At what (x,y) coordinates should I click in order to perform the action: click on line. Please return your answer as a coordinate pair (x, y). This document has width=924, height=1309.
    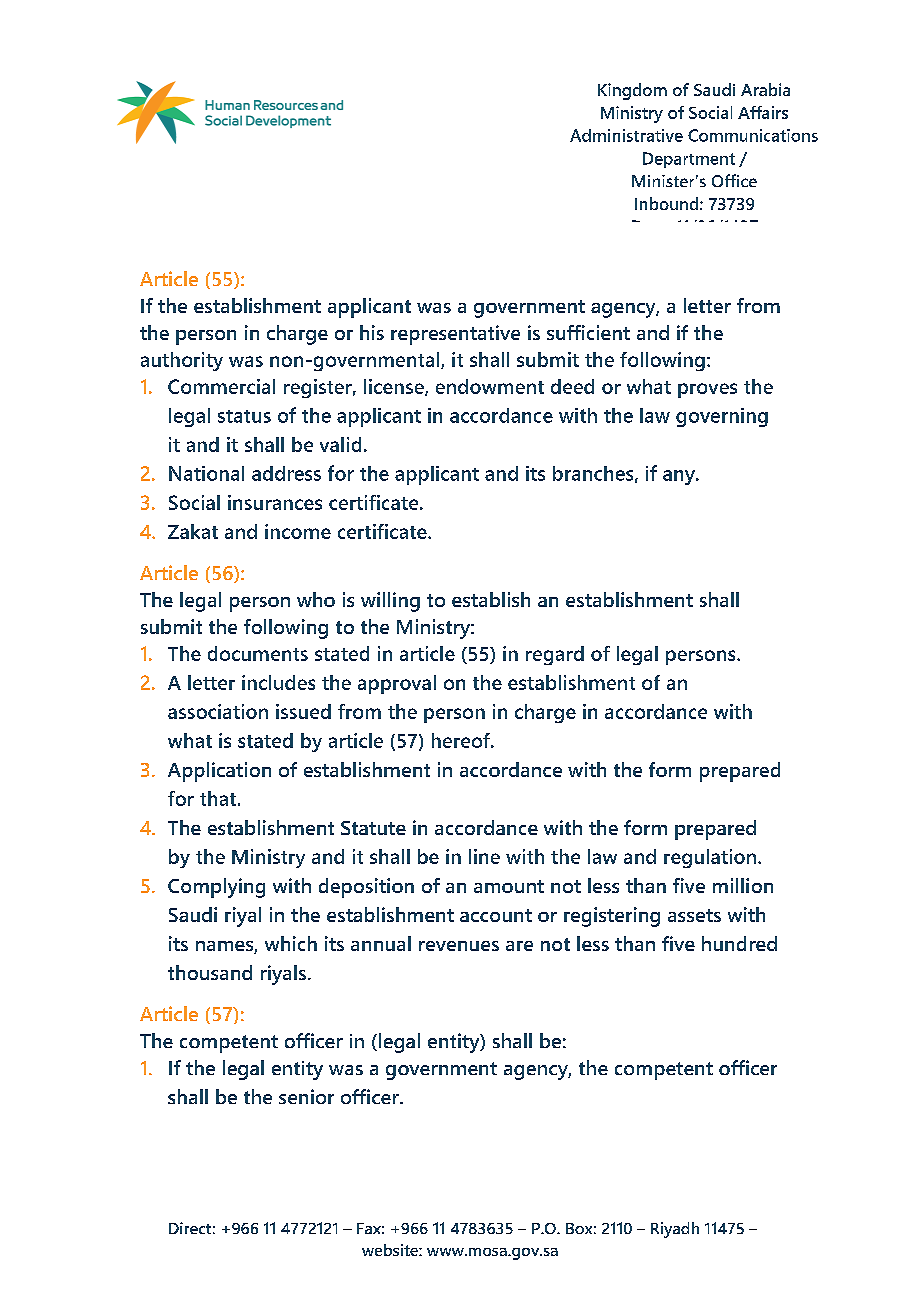
    Looking at the image, I should click on (484, 856).
